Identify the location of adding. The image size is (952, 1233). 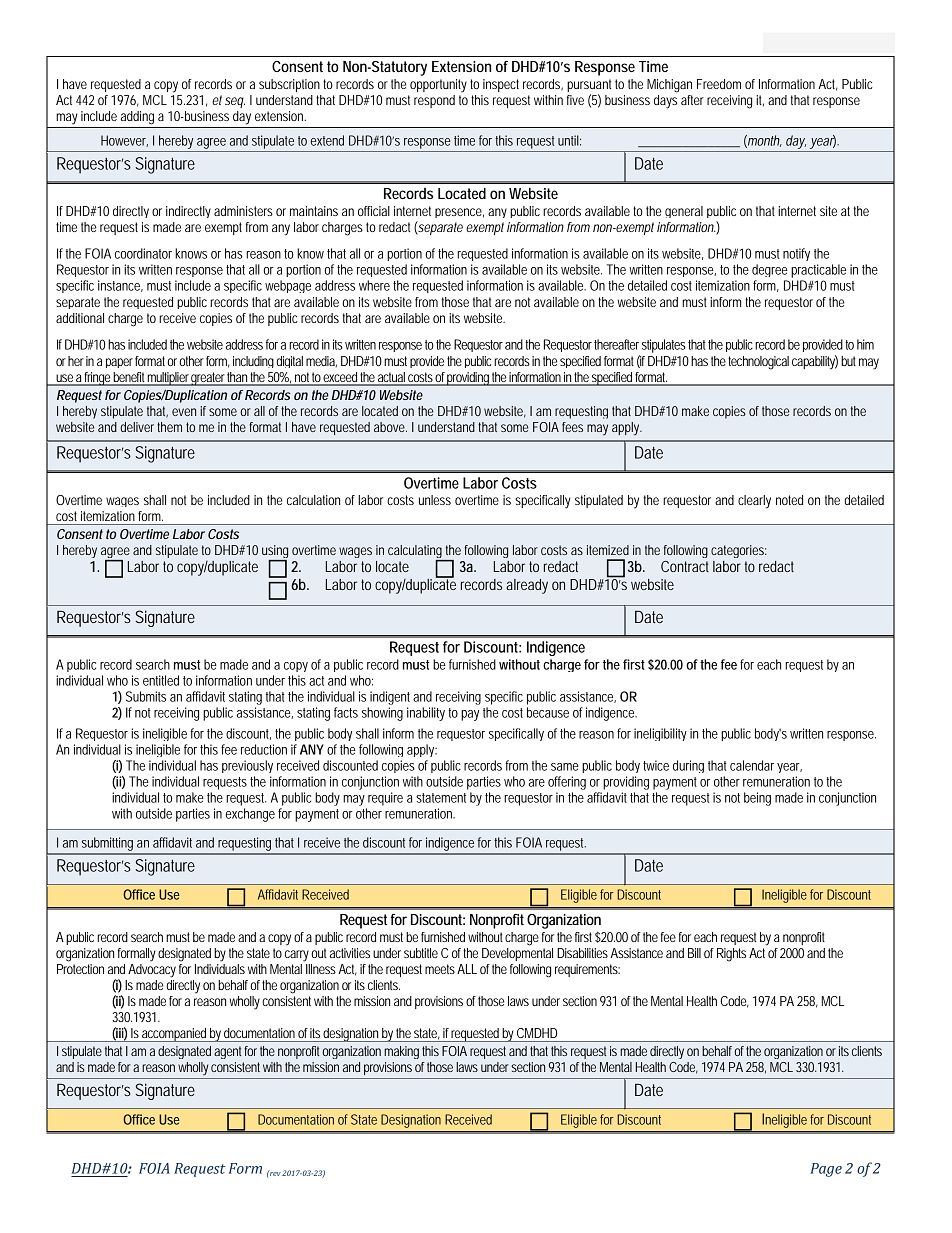
(137, 118).
